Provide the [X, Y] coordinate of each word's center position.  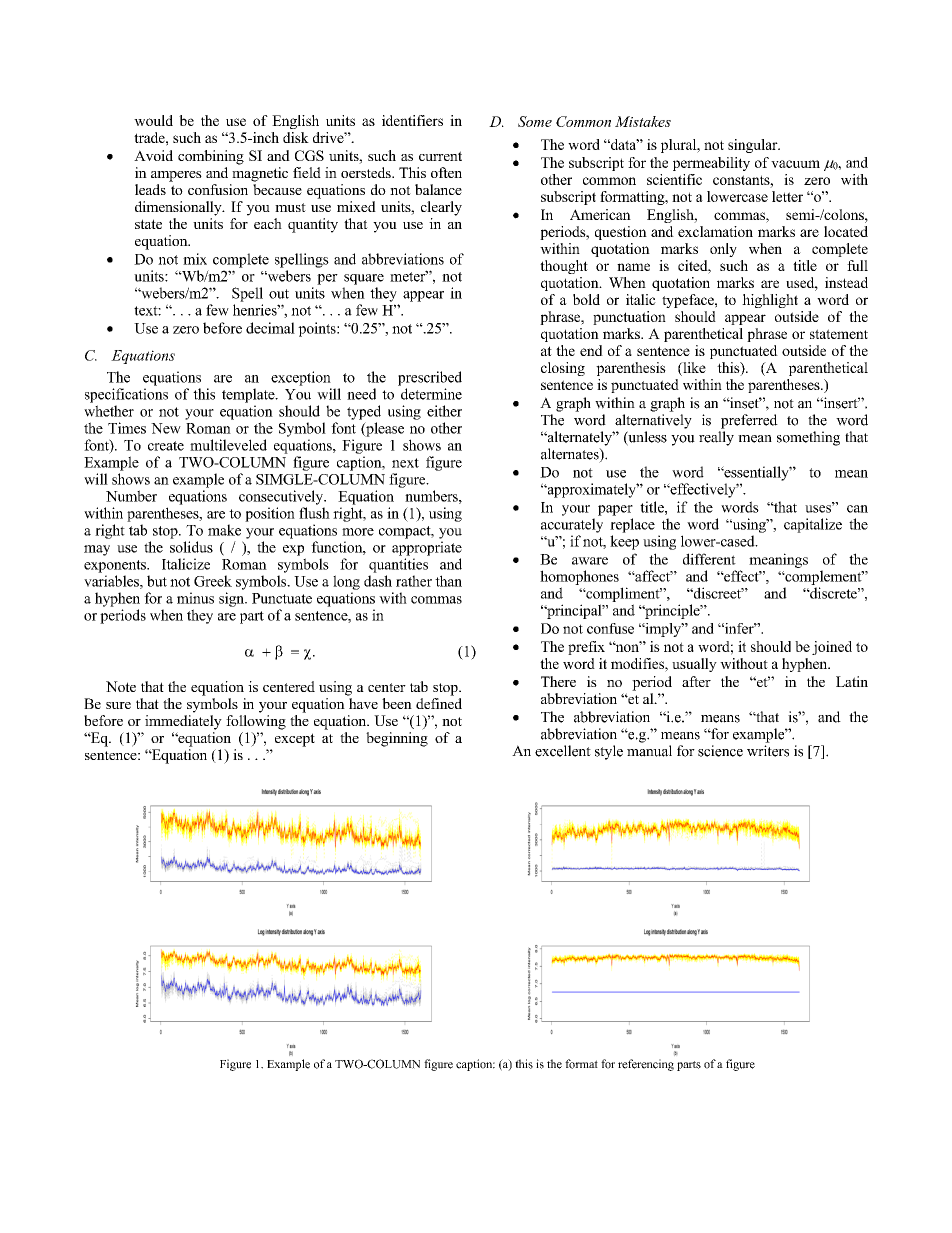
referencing [646, 1065]
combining [211, 157]
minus [195, 598]
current [440, 156]
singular [754, 146]
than [448, 581]
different [709, 559]
